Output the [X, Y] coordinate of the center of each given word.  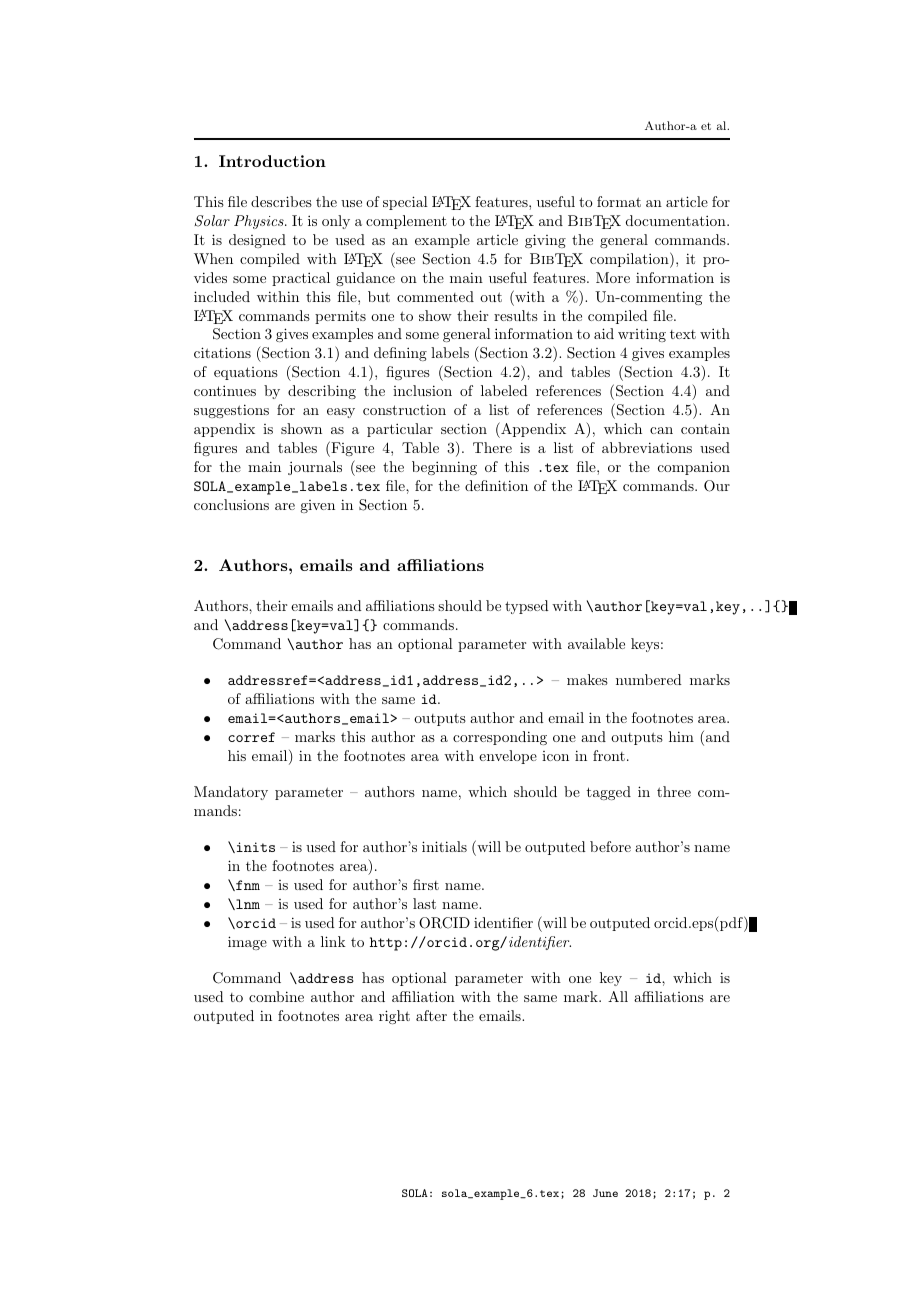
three [674, 791]
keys [645, 645]
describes [281, 201]
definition [496, 485]
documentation [677, 220]
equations [246, 373]
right [394, 1017]
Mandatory [231, 793]
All [618, 996]
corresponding [500, 738]
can [661, 430]
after [431, 1015]
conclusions [231, 504]
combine [276, 996]
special [405, 203]
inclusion [422, 390]
